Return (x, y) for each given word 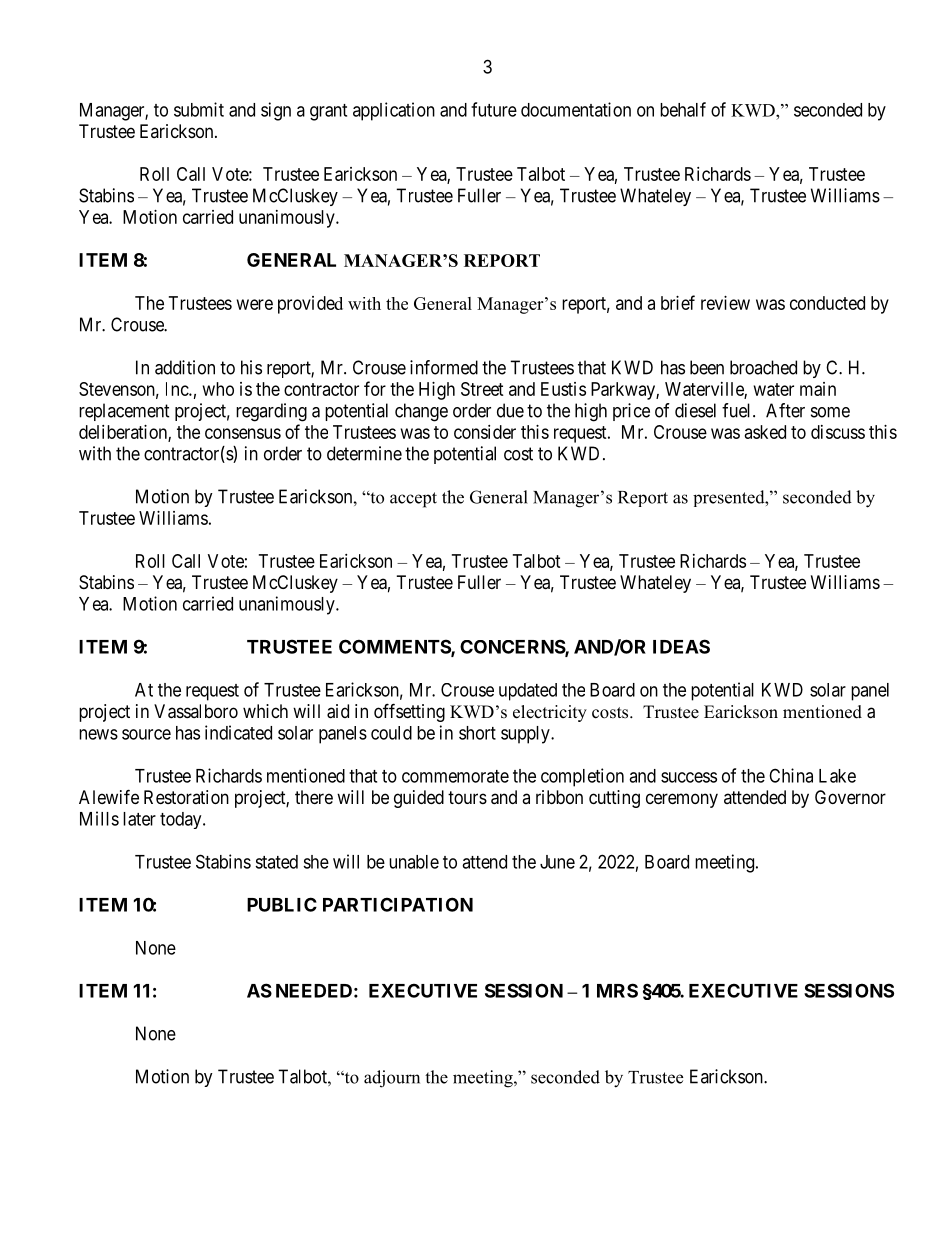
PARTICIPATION (398, 904)
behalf (683, 109)
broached (763, 367)
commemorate (455, 776)
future (494, 109)
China (791, 775)
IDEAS (681, 646)
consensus (243, 433)
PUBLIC (282, 904)
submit (199, 109)
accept (413, 500)
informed (444, 367)
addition (185, 367)
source (146, 734)
